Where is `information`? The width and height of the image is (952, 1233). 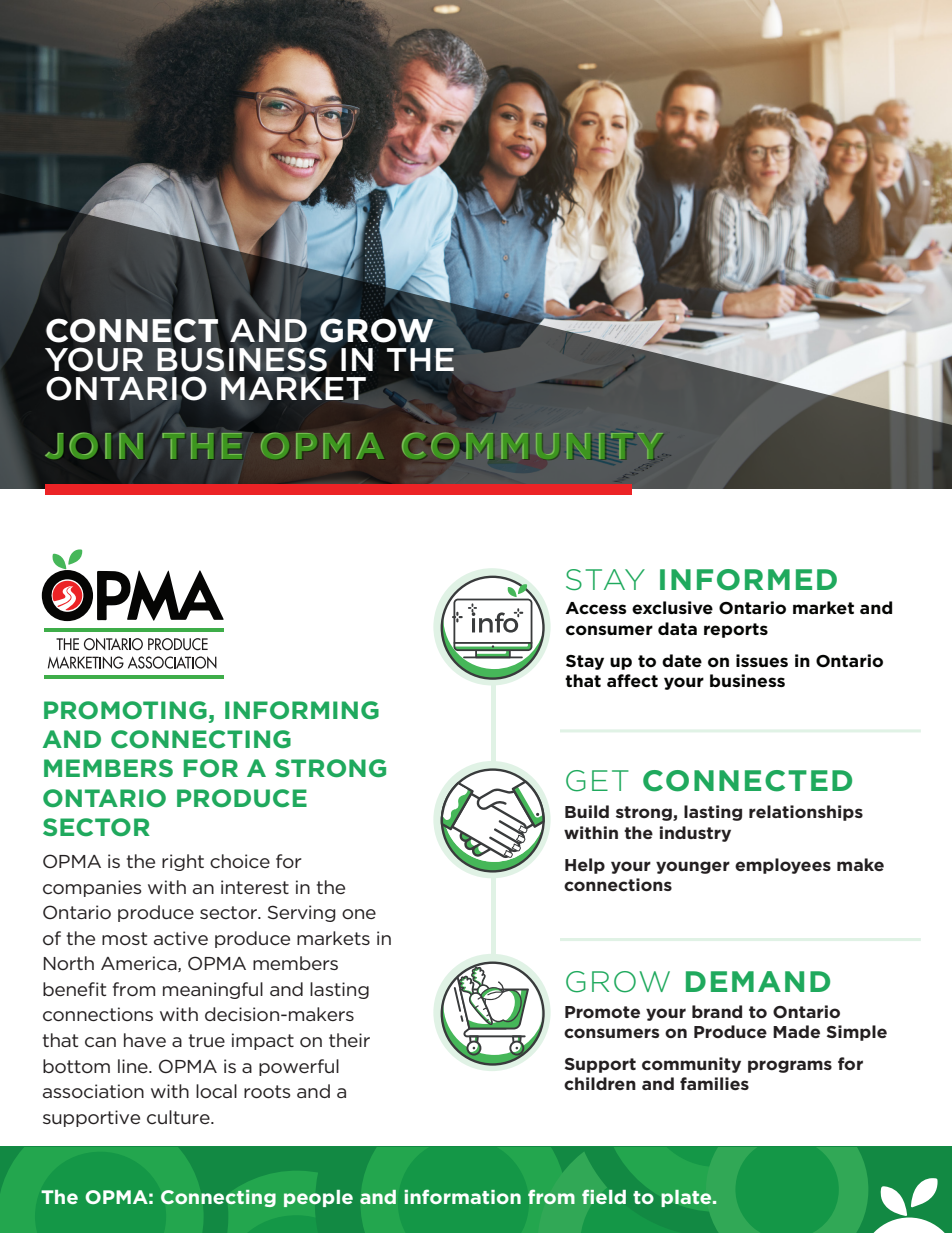
information is located at coordinates (462, 1196).
